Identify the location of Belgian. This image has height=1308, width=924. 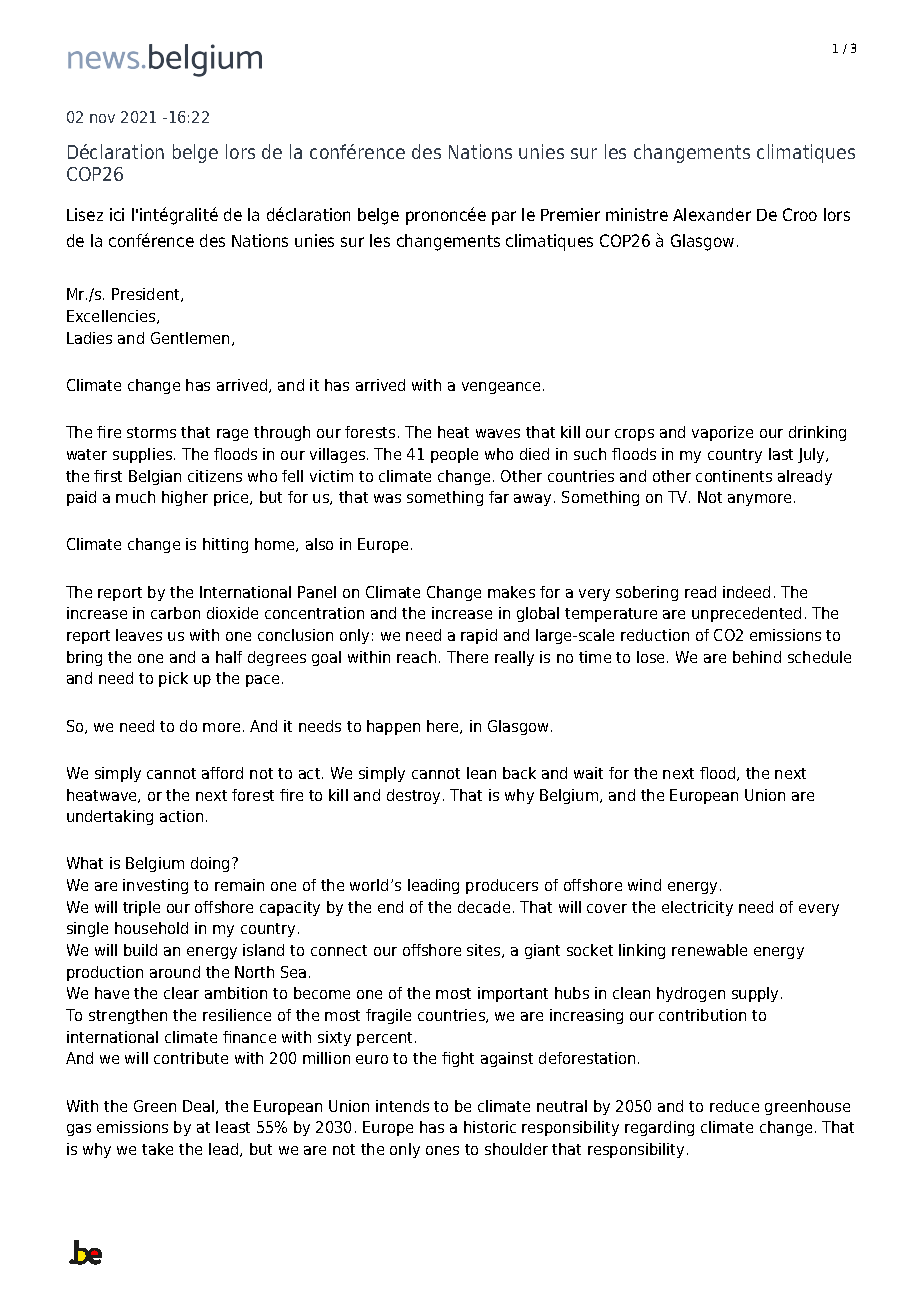
(155, 477).
